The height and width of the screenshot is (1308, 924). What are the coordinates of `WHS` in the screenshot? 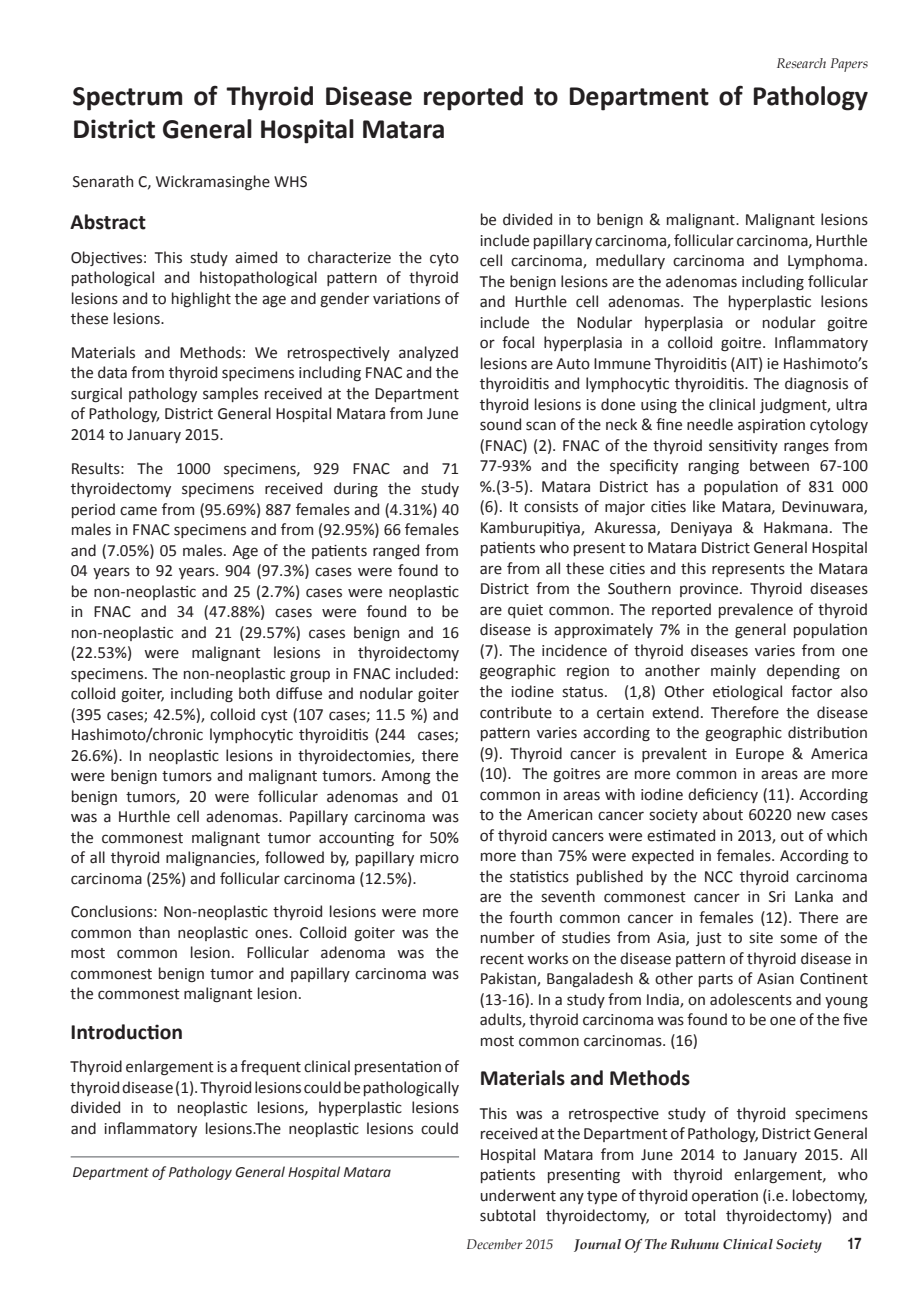 It's located at (290, 182).
